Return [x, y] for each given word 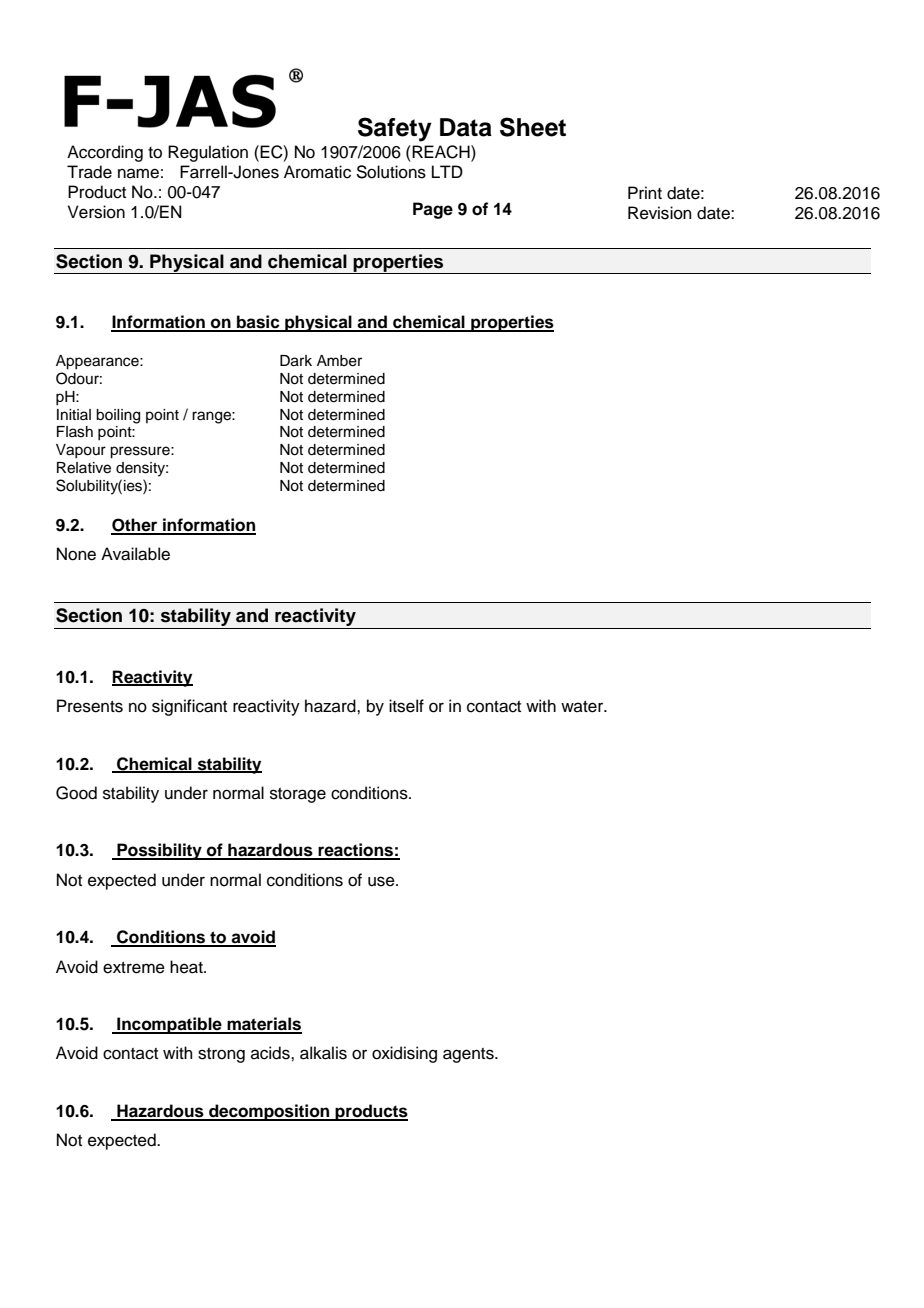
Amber [339, 361]
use [382, 881]
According [105, 153]
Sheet [533, 127]
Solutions [391, 172]
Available [135, 554]
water [583, 707]
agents [469, 1055]
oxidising [404, 1054]
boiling [118, 416]
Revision [660, 213]
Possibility [159, 851]
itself [406, 706]
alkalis [323, 1053]
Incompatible [169, 1025]
